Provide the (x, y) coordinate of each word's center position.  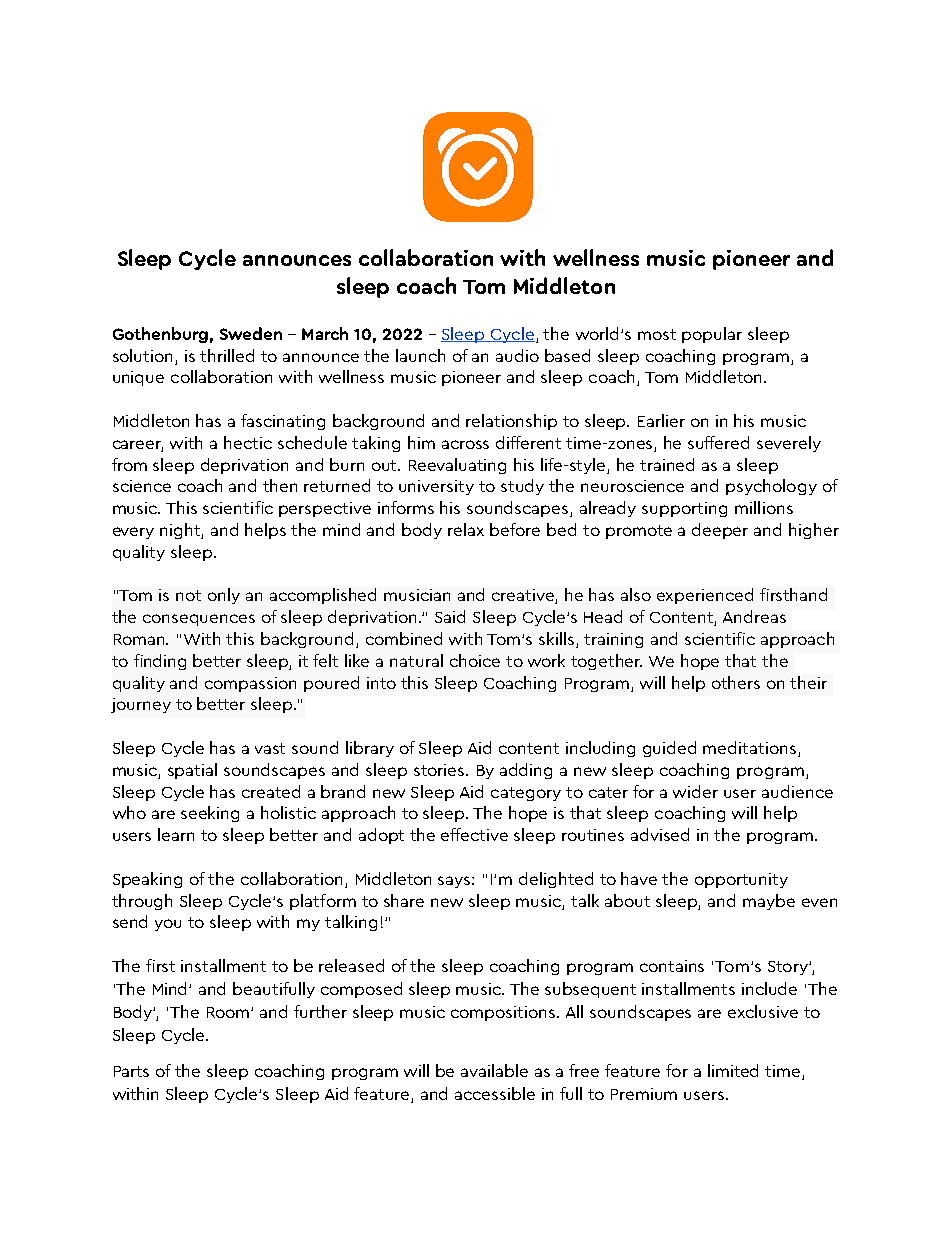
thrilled (227, 355)
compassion (250, 684)
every (133, 533)
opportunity (741, 880)
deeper (720, 531)
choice (475, 660)
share (404, 900)
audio (517, 355)
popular (712, 335)
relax (466, 529)
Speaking (147, 880)
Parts (131, 1071)
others (736, 682)
